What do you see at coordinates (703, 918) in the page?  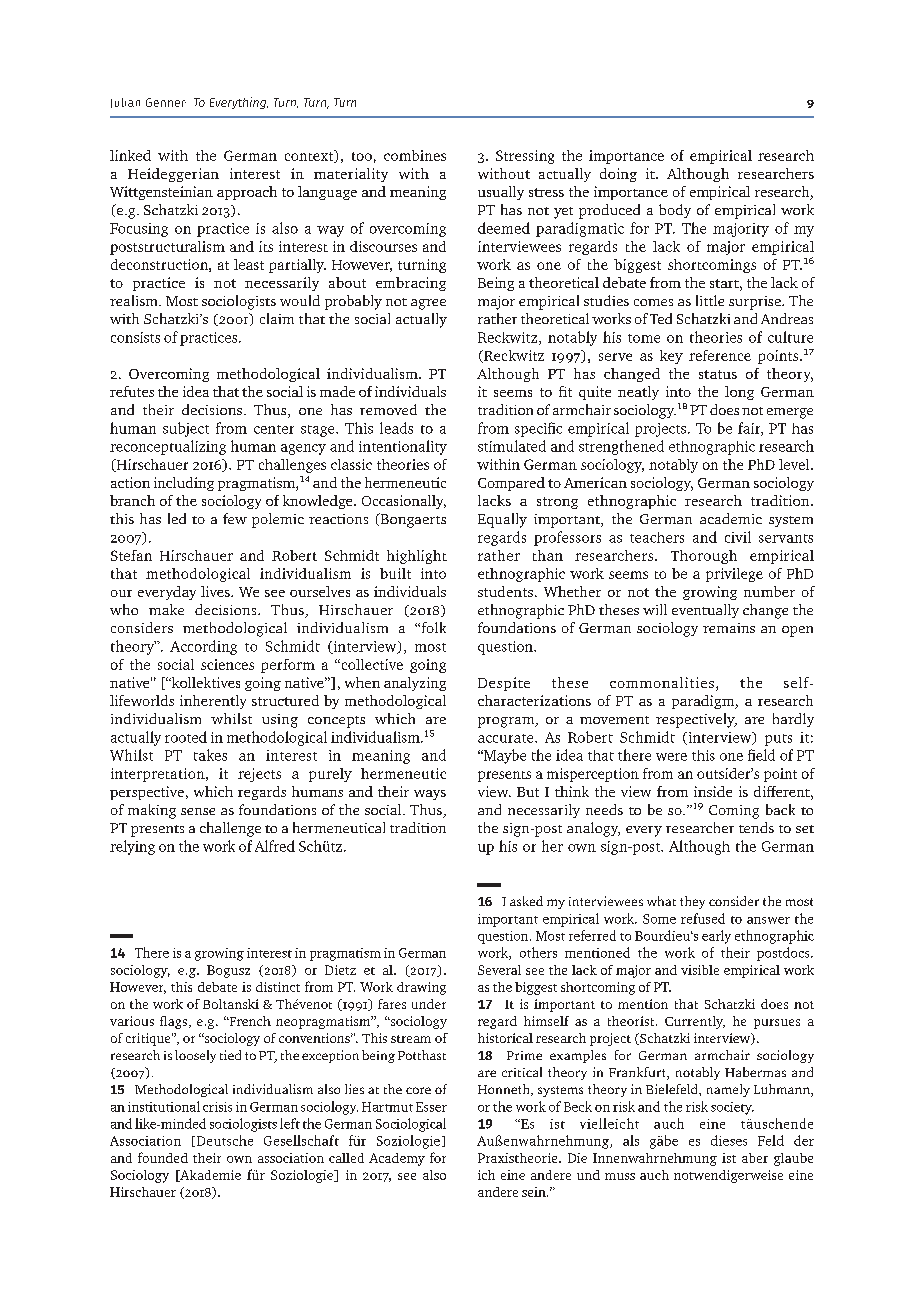 I see `refused` at bounding box center [703, 918].
